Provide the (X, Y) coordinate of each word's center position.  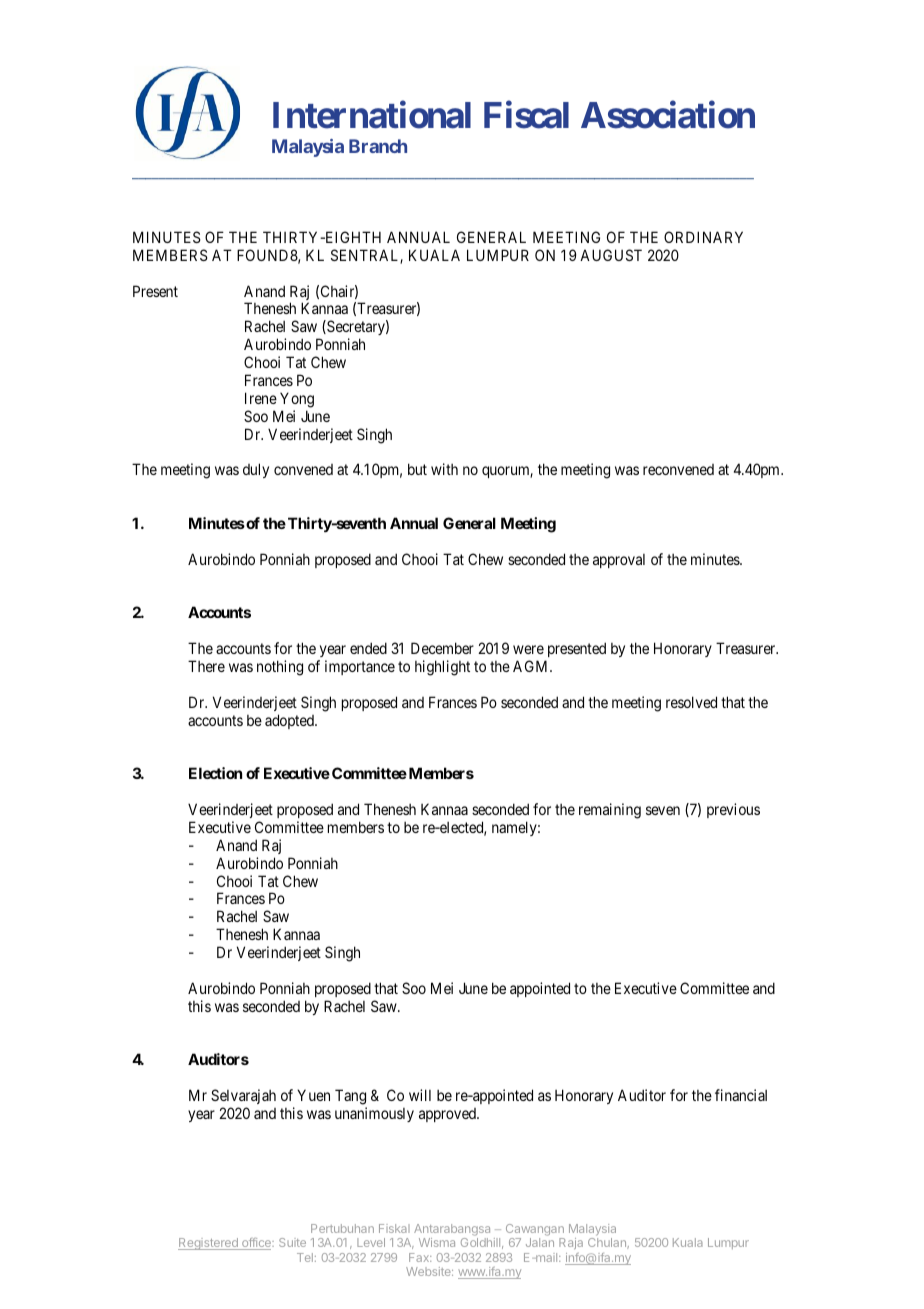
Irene (261, 398)
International (372, 115)
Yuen (313, 1095)
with (444, 469)
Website (429, 1271)
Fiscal (526, 115)
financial (741, 1095)
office (256, 1244)
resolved (691, 702)
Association (668, 115)
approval (619, 561)
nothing (280, 668)
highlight (442, 668)
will (420, 1095)
